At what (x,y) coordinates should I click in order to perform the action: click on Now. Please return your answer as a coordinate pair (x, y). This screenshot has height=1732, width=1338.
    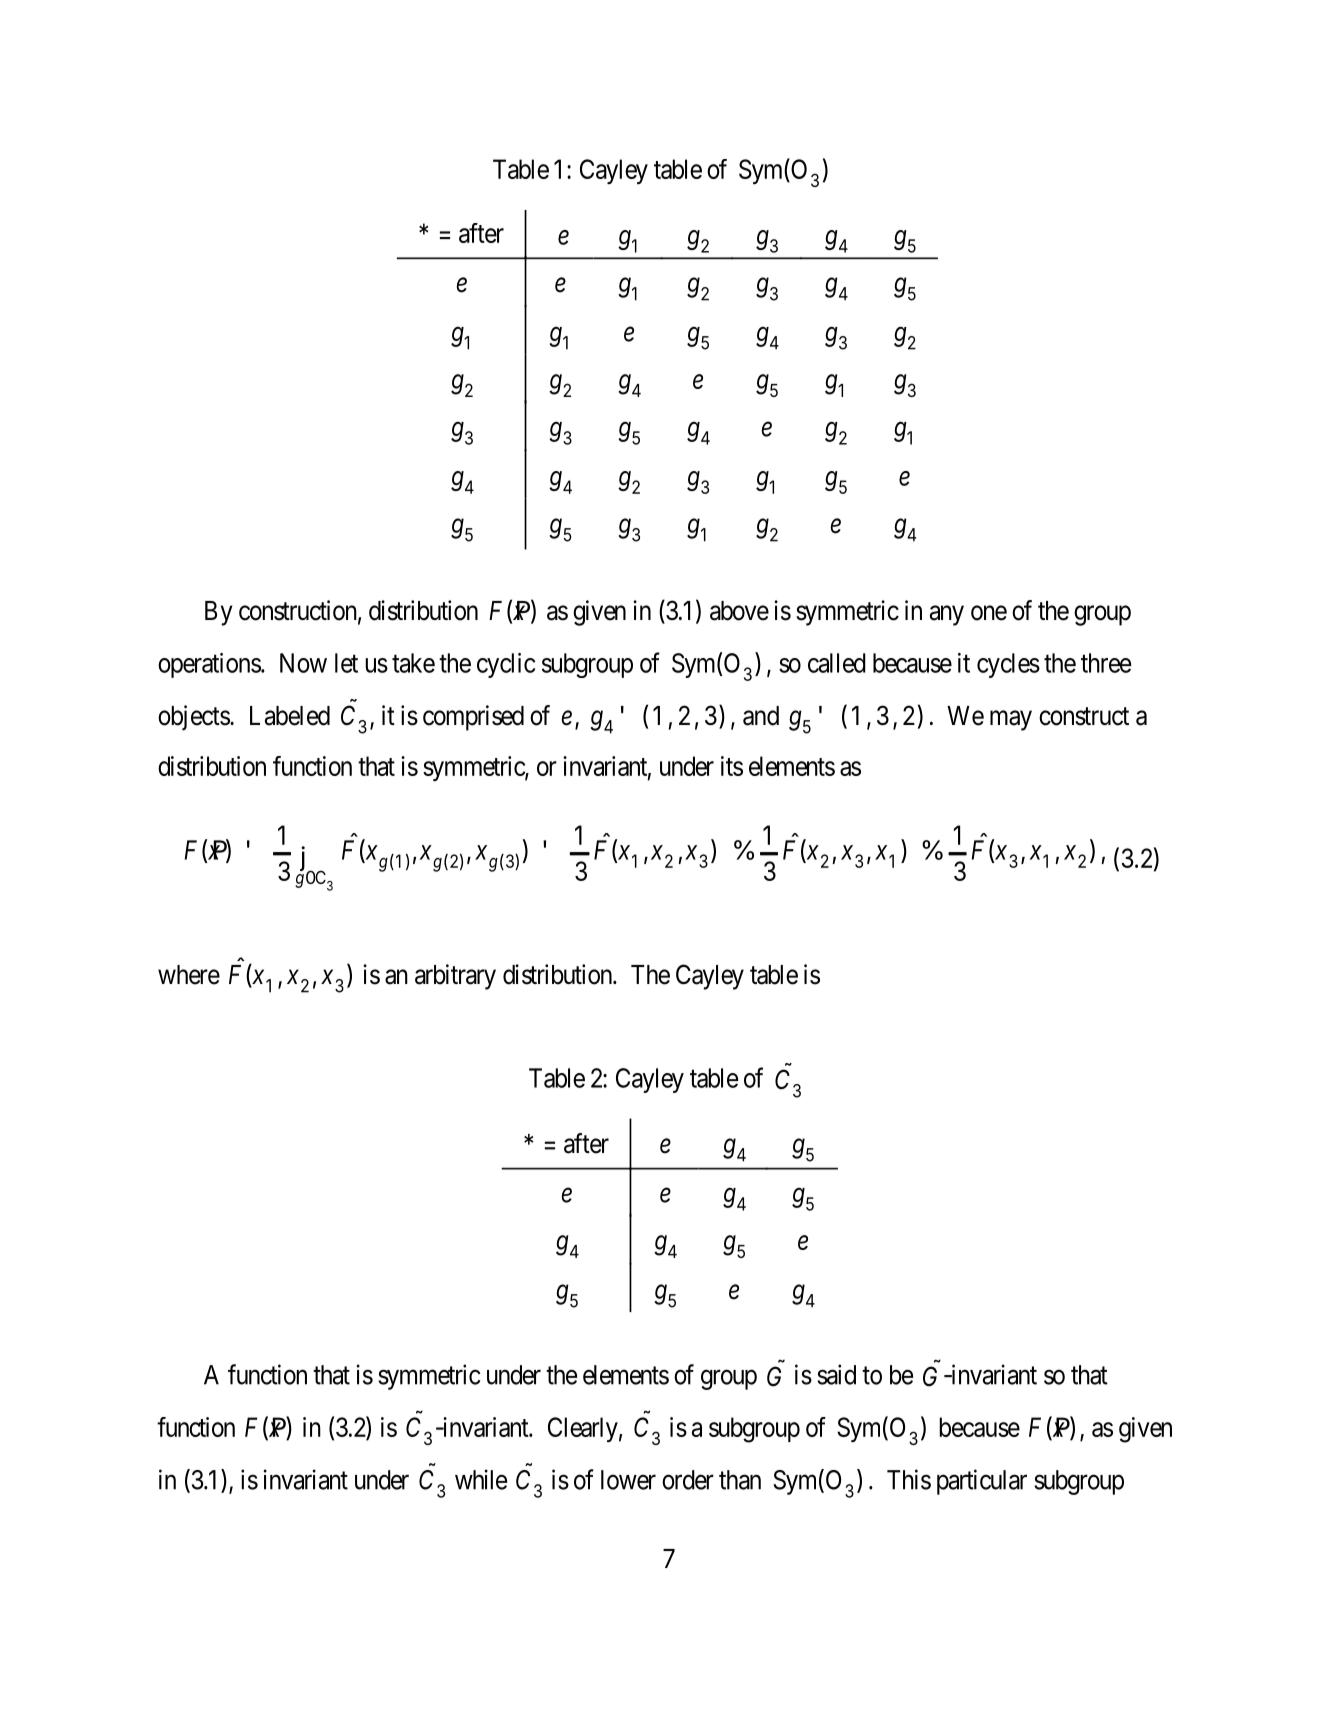
    Looking at the image, I should click on (303, 663).
